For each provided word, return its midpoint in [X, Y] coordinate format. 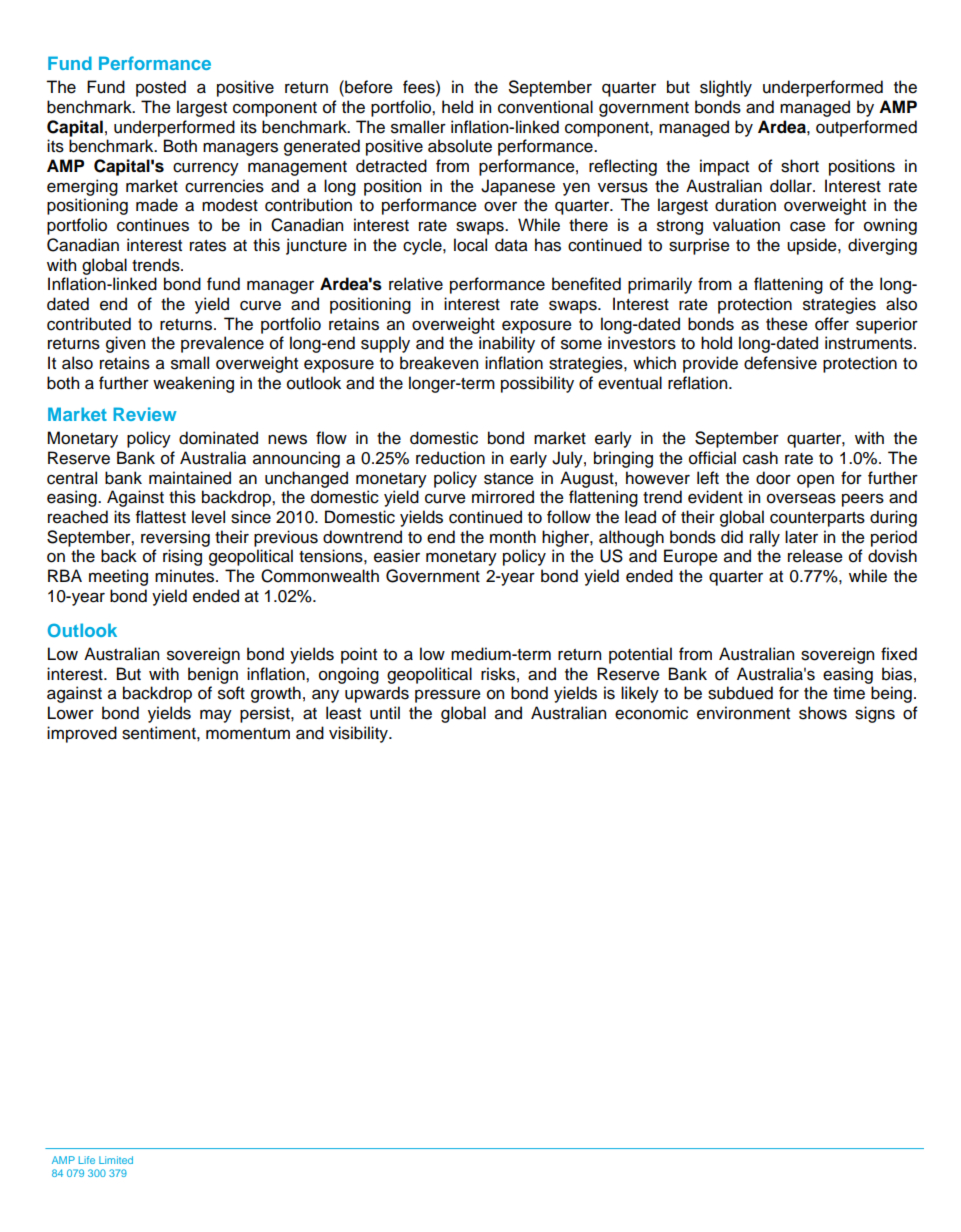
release [815, 556]
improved [82, 734]
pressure [448, 696]
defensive [780, 363]
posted [161, 88]
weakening [193, 384]
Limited [116, 1160]
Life [87, 1160]
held [457, 107]
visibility [359, 734]
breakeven [439, 363]
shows [823, 713]
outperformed [866, 128]
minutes [186, 576]
